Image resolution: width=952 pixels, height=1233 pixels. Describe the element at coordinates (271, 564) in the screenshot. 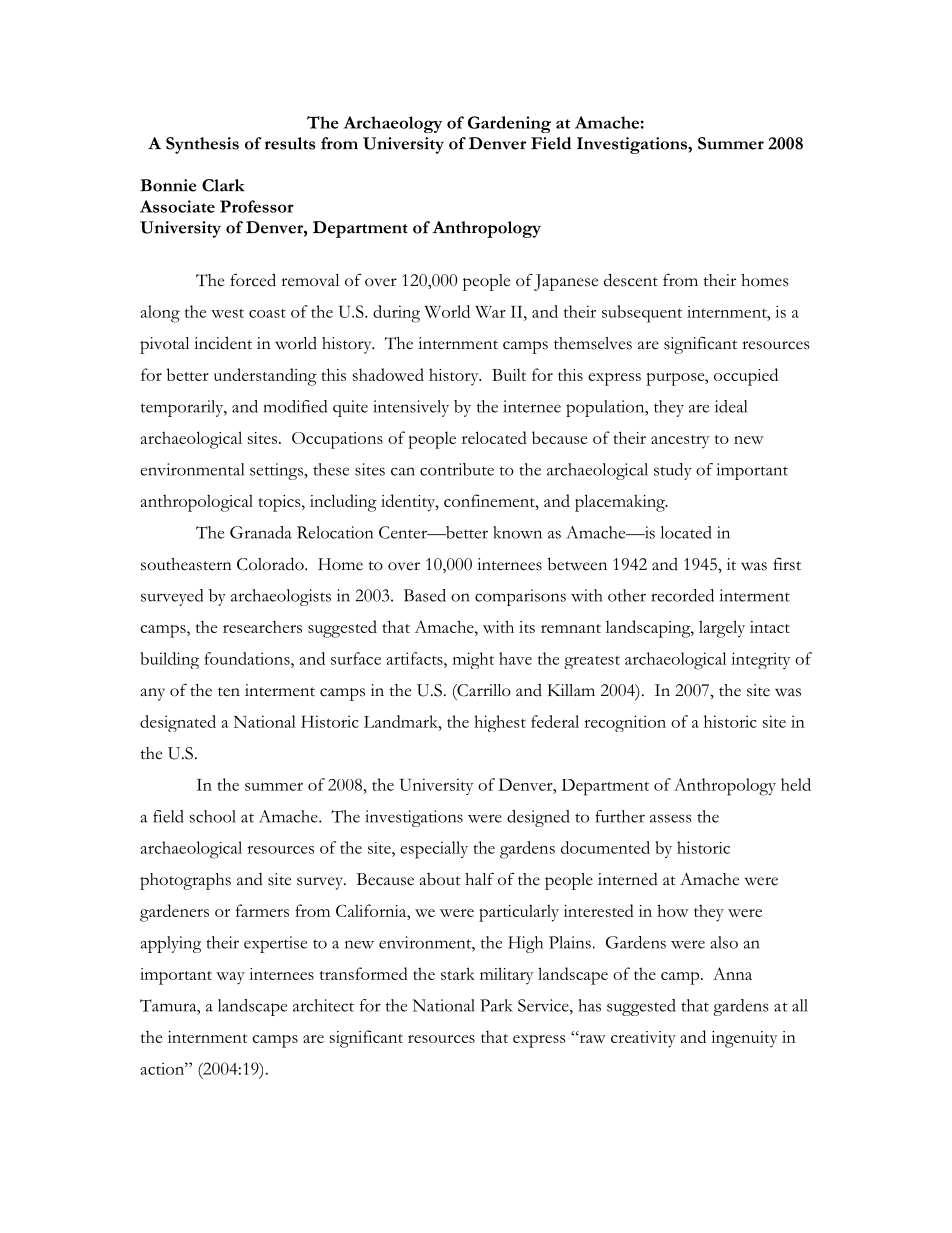

I see `Colorado` at that location.
